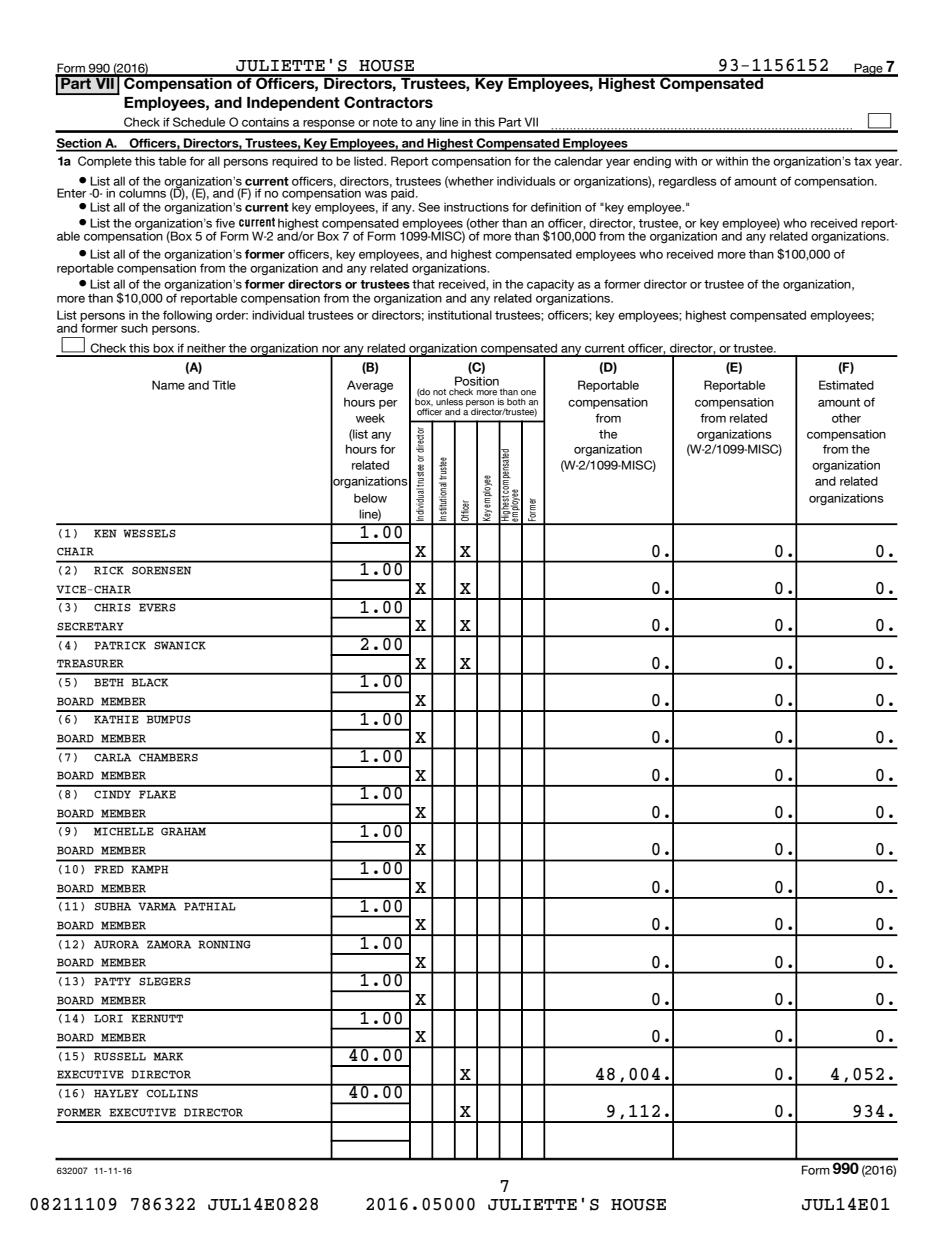  Describe the element at coordinates (168, 1056) in the screenshot. I see `MARK` at that location.
